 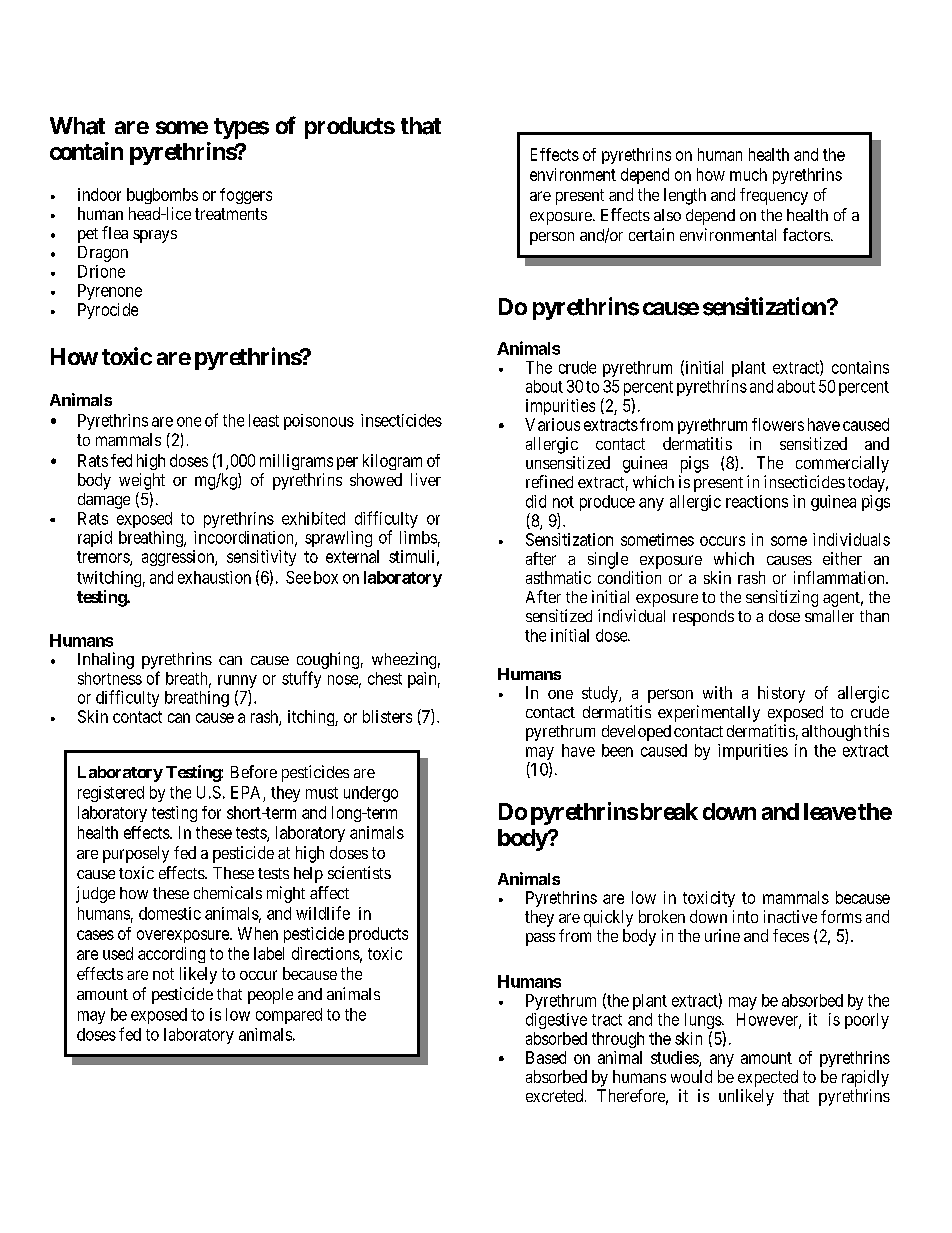 I want to click on compared, so click(x=289, y=1016).
